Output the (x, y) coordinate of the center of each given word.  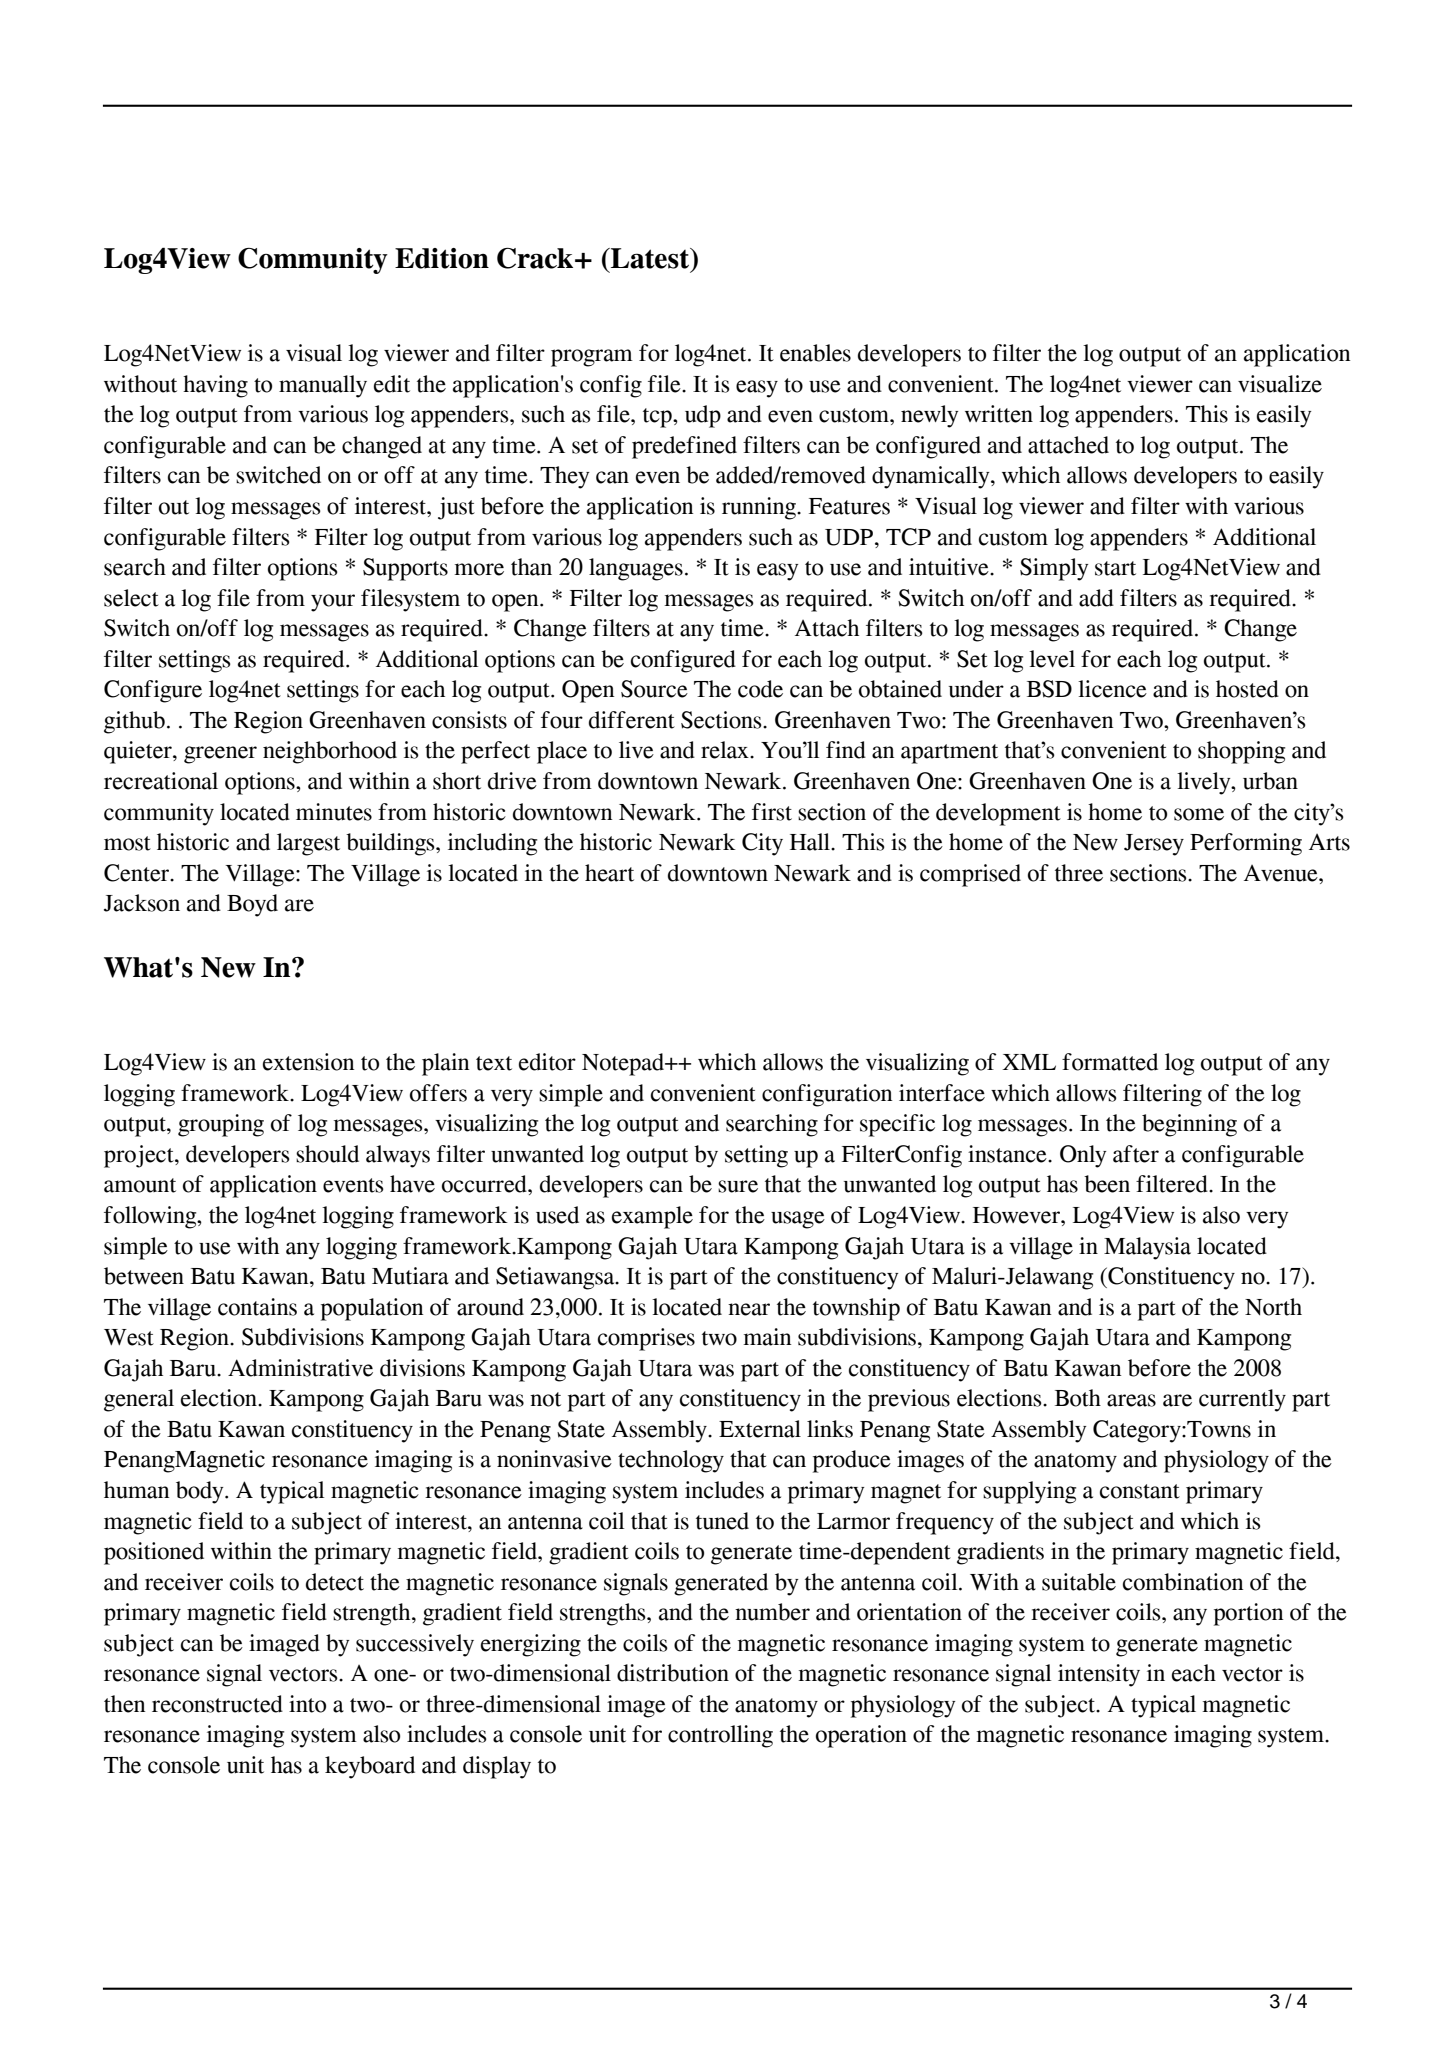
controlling (720, 1736)
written (999, 414)
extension (308, 1062)
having (215, 386)
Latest (650, 258)
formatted (1110, 1062)
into (307, 1704)
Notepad (624, 1064)
